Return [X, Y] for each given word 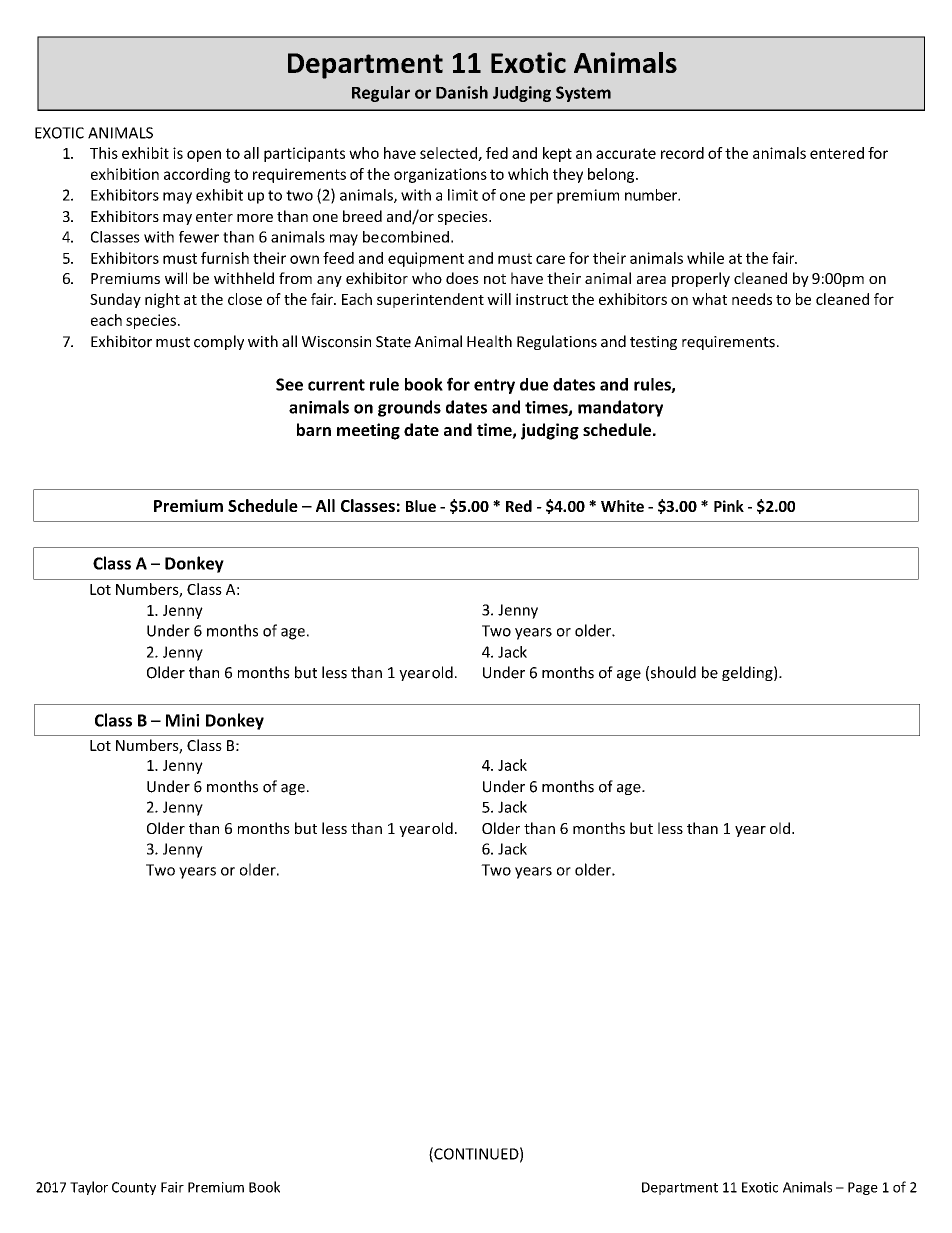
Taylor [89, 1188]
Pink [729, 506]
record [682, 153]
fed [497, 153]
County [134, 1188]
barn [314, 429]
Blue [421, 506]
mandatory [620, 408]
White [622, 506]
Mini [182, 720]
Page [863, 1188]
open [204, 156]
